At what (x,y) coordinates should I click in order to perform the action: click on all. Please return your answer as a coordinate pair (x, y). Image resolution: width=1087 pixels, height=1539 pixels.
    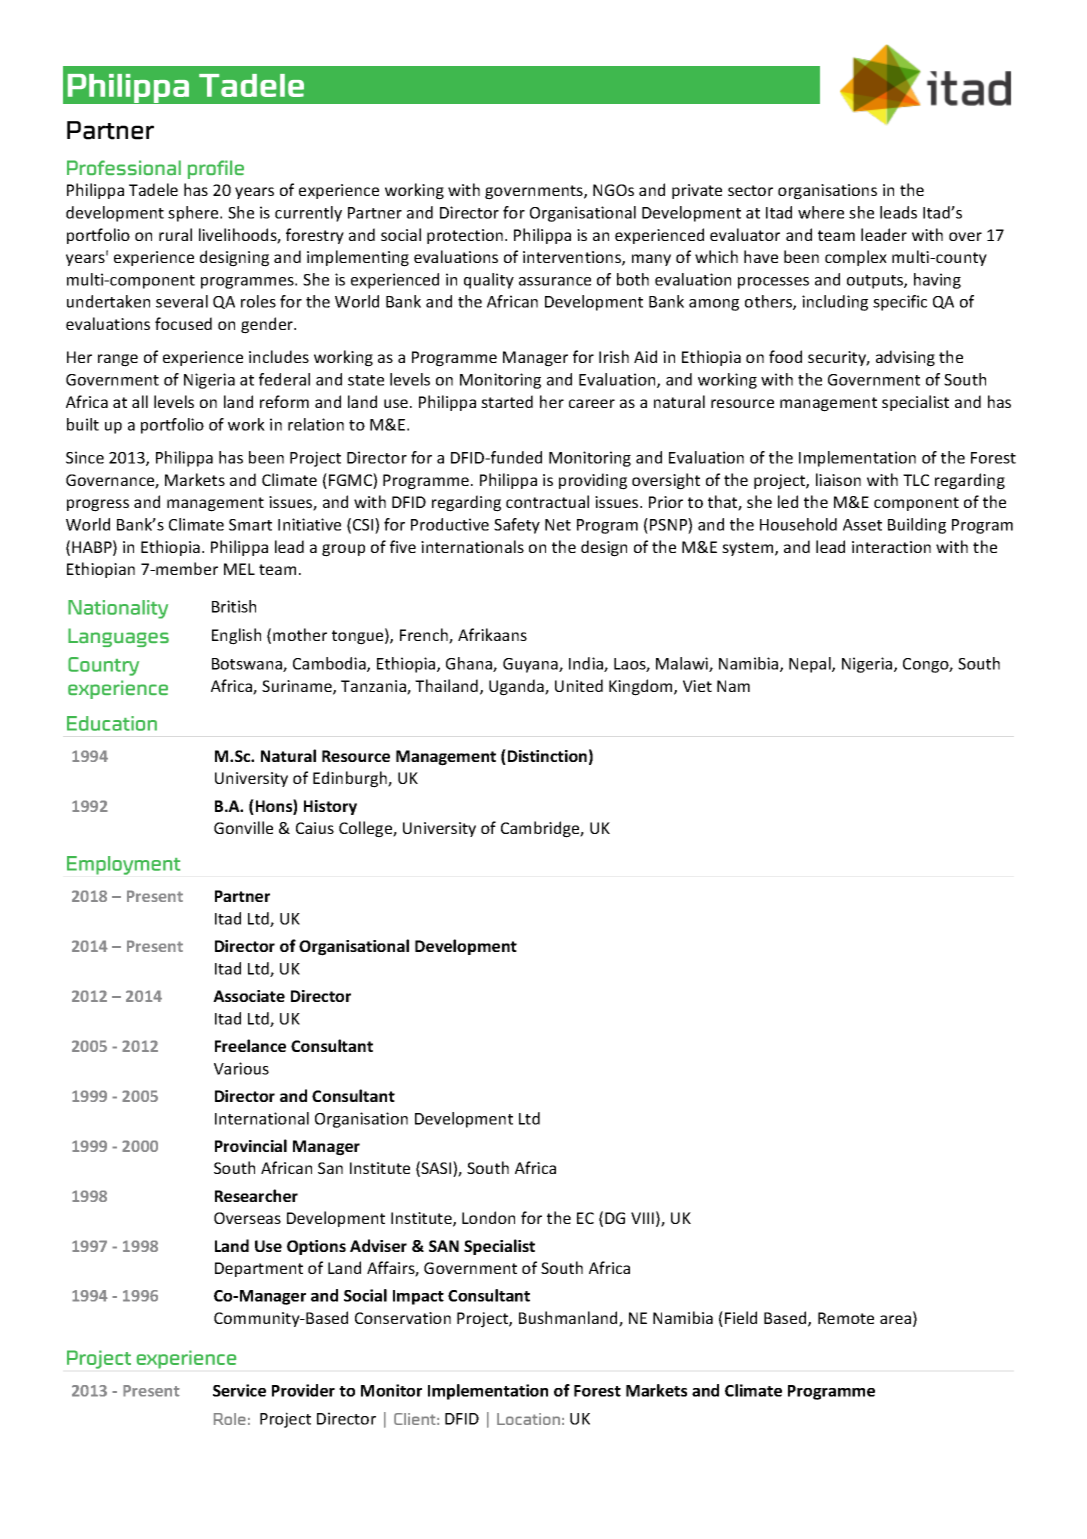
    Looking at the image, I should click on (140, 401).
